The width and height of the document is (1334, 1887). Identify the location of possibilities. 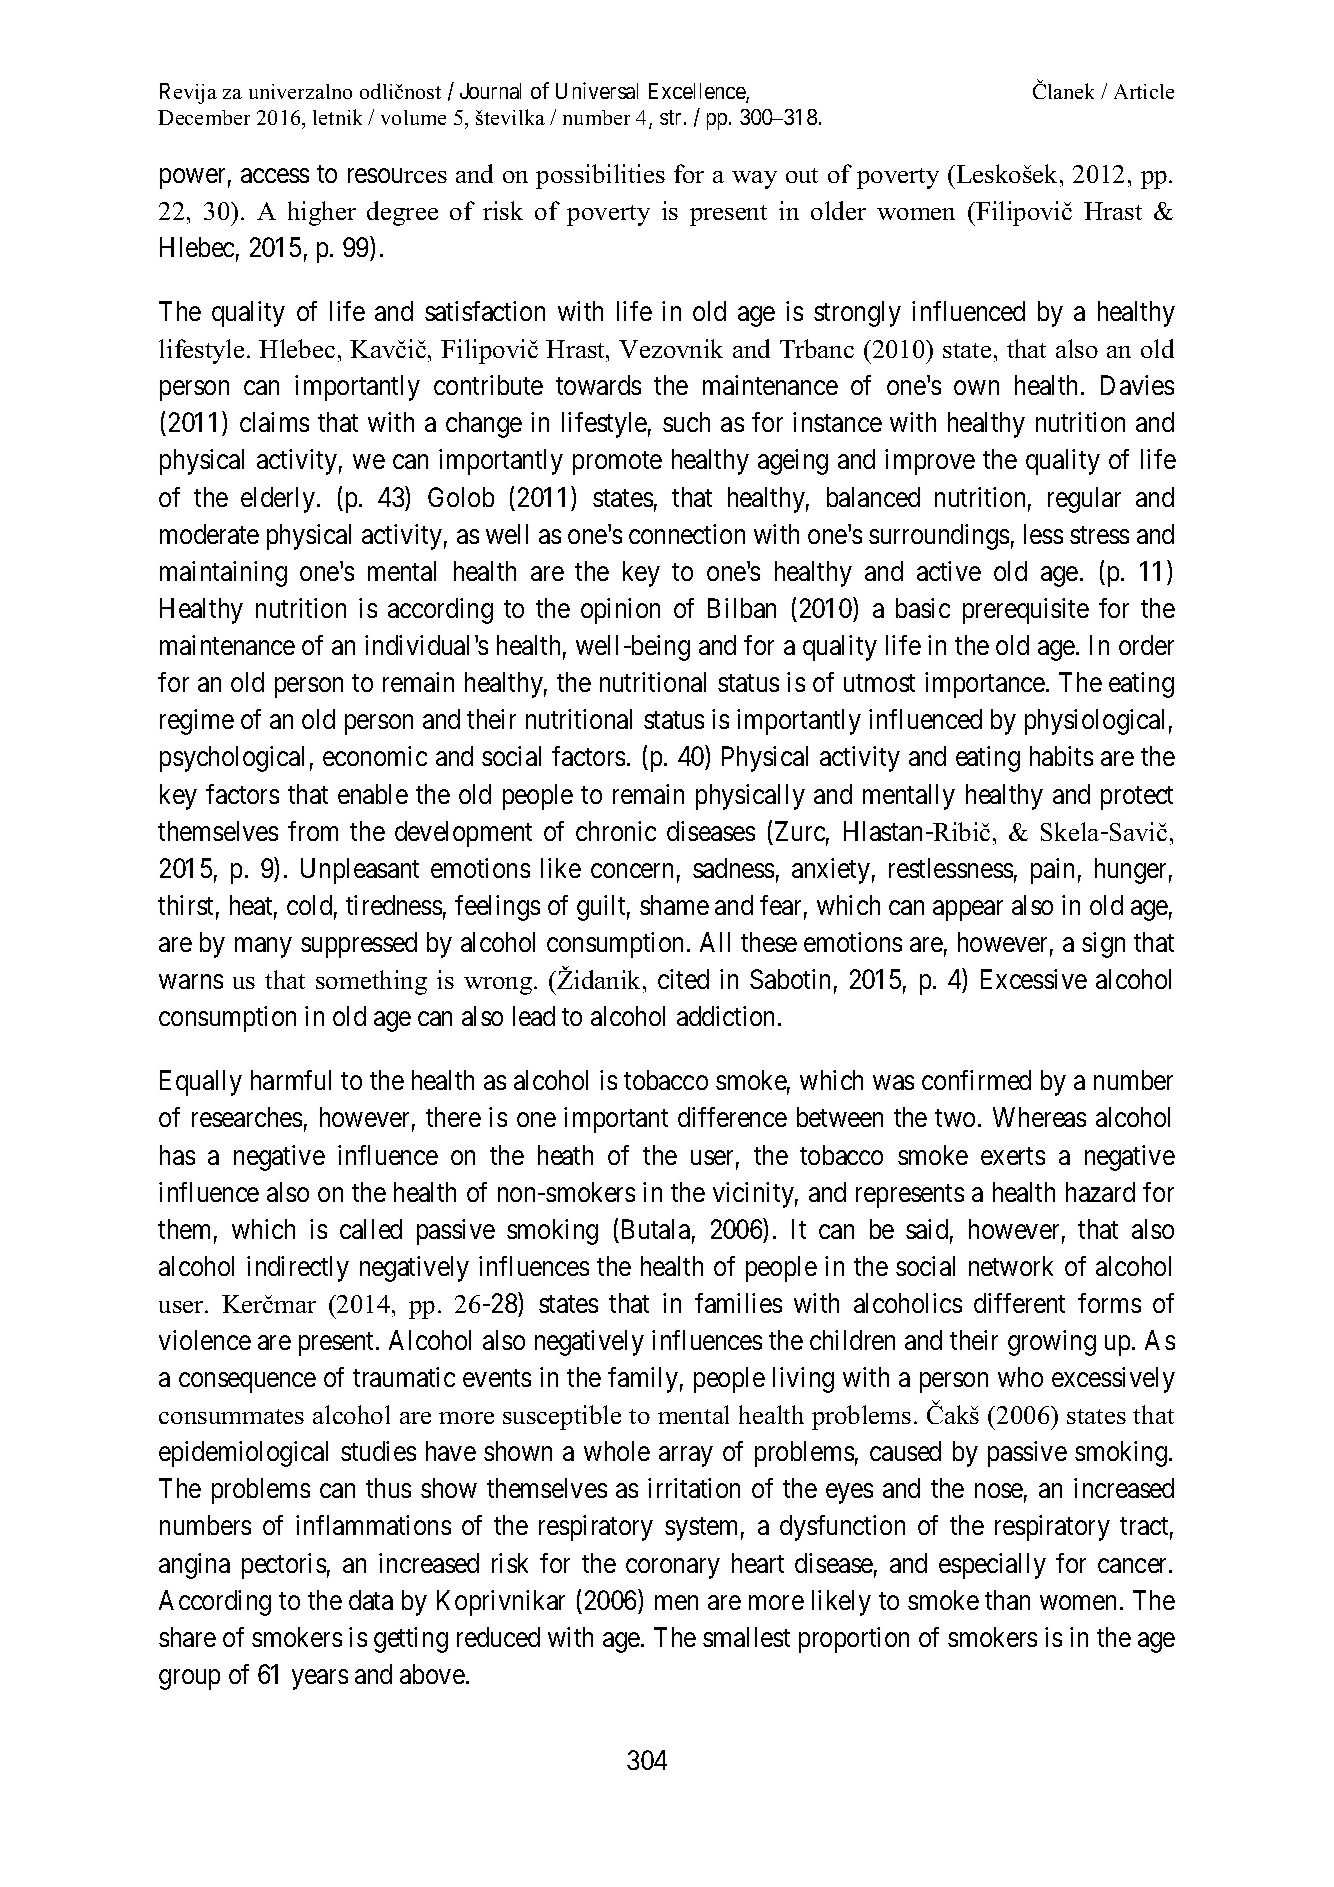
(600, 176).
